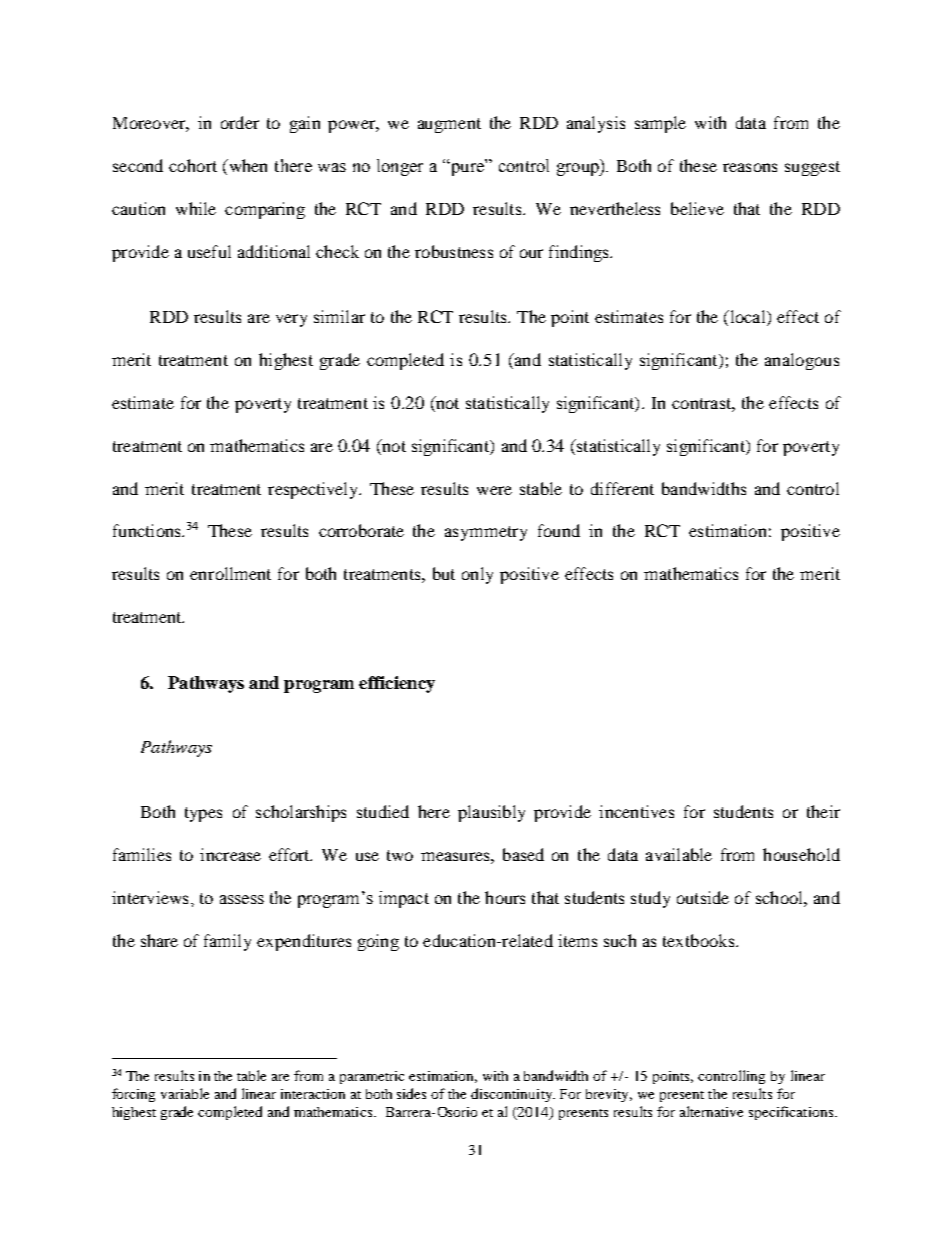 The image size is (952, 1233). Describe the element at coordinates (711, 1111) in the image. I see `alternative` at that location.
